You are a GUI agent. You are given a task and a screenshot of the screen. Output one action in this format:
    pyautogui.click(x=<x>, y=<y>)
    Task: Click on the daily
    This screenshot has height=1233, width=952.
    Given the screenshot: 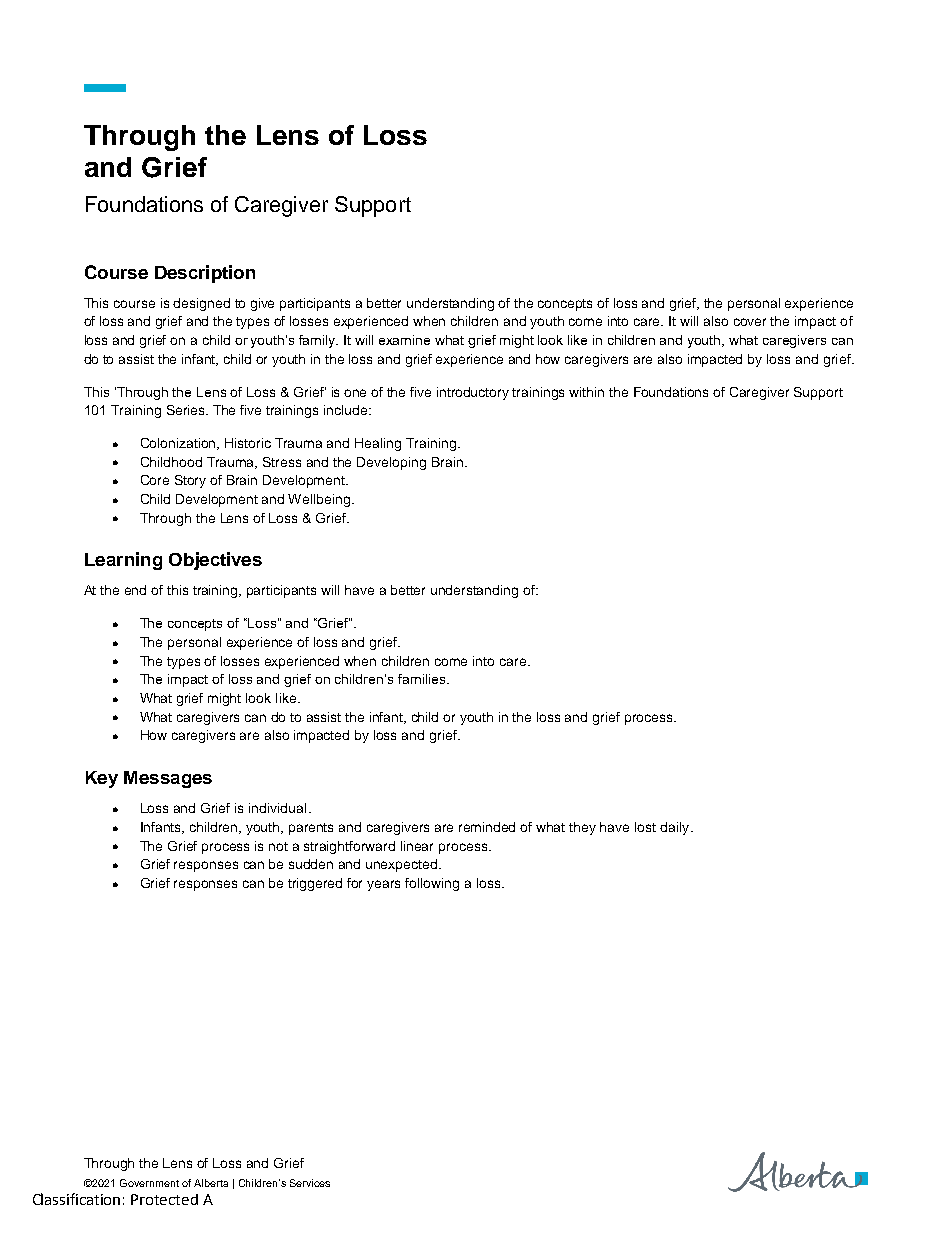 What is the action you would take?
    pyautogui.click(x=674, y=828)
